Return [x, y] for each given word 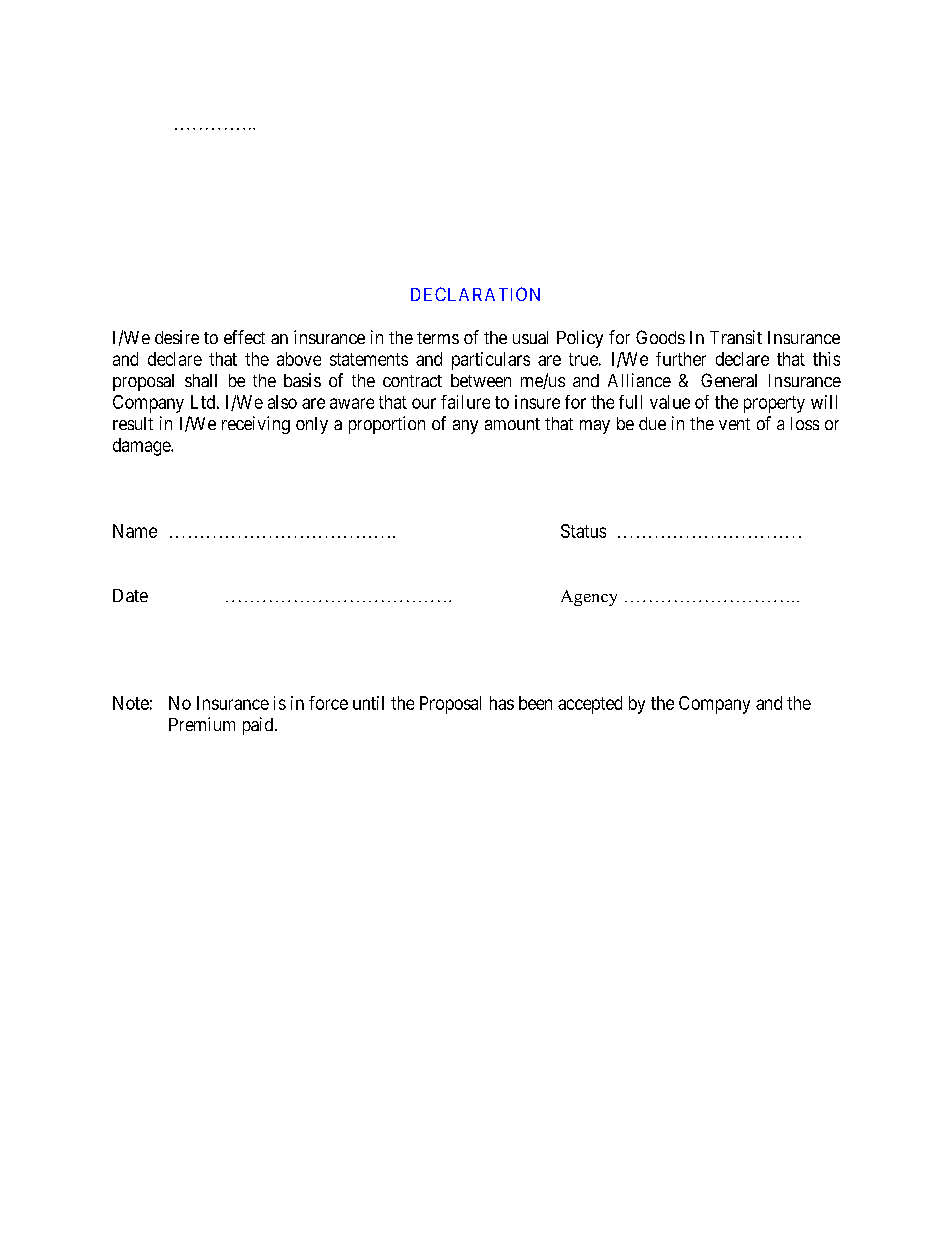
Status [583, 531]
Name [135, 531]
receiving [256, 425]
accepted [590, 705]
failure [465, 402]
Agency [589, 598]
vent [734, 424]
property [774, 404]
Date [130, 595]
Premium [202, 724]
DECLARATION [475, 294]
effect [244, 337]
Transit [736, 337]
